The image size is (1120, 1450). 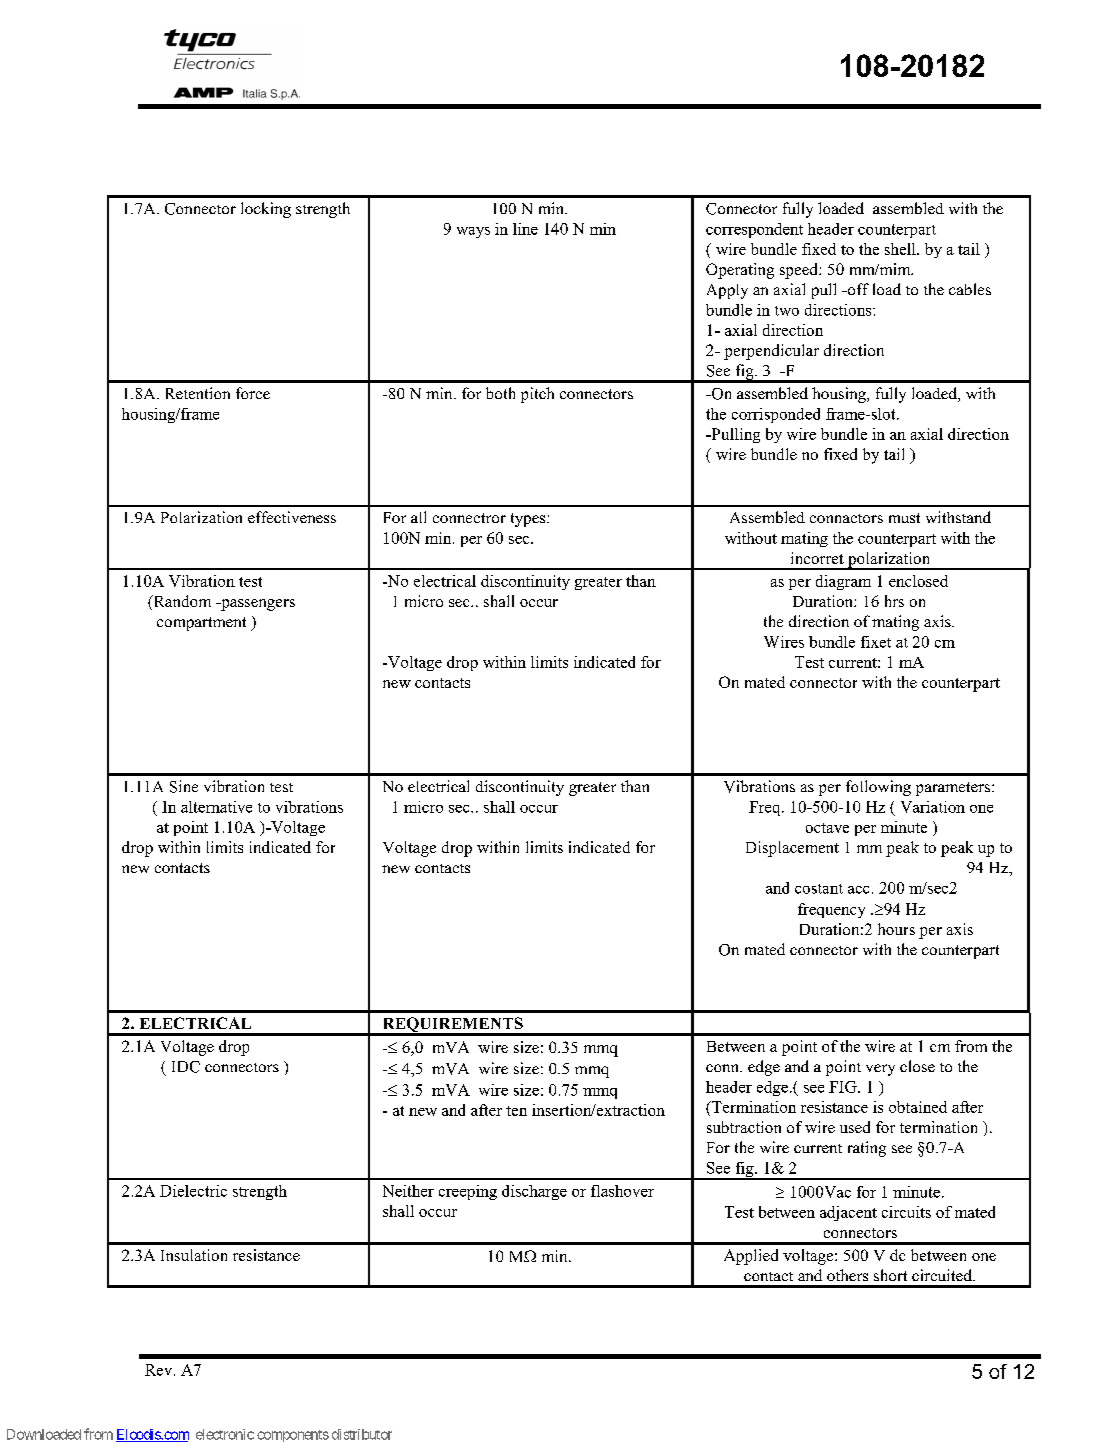 What do you see at coordinates (225, 1434) in the screenshot?
I see `electronic` at bounding box center [225, 1434].
